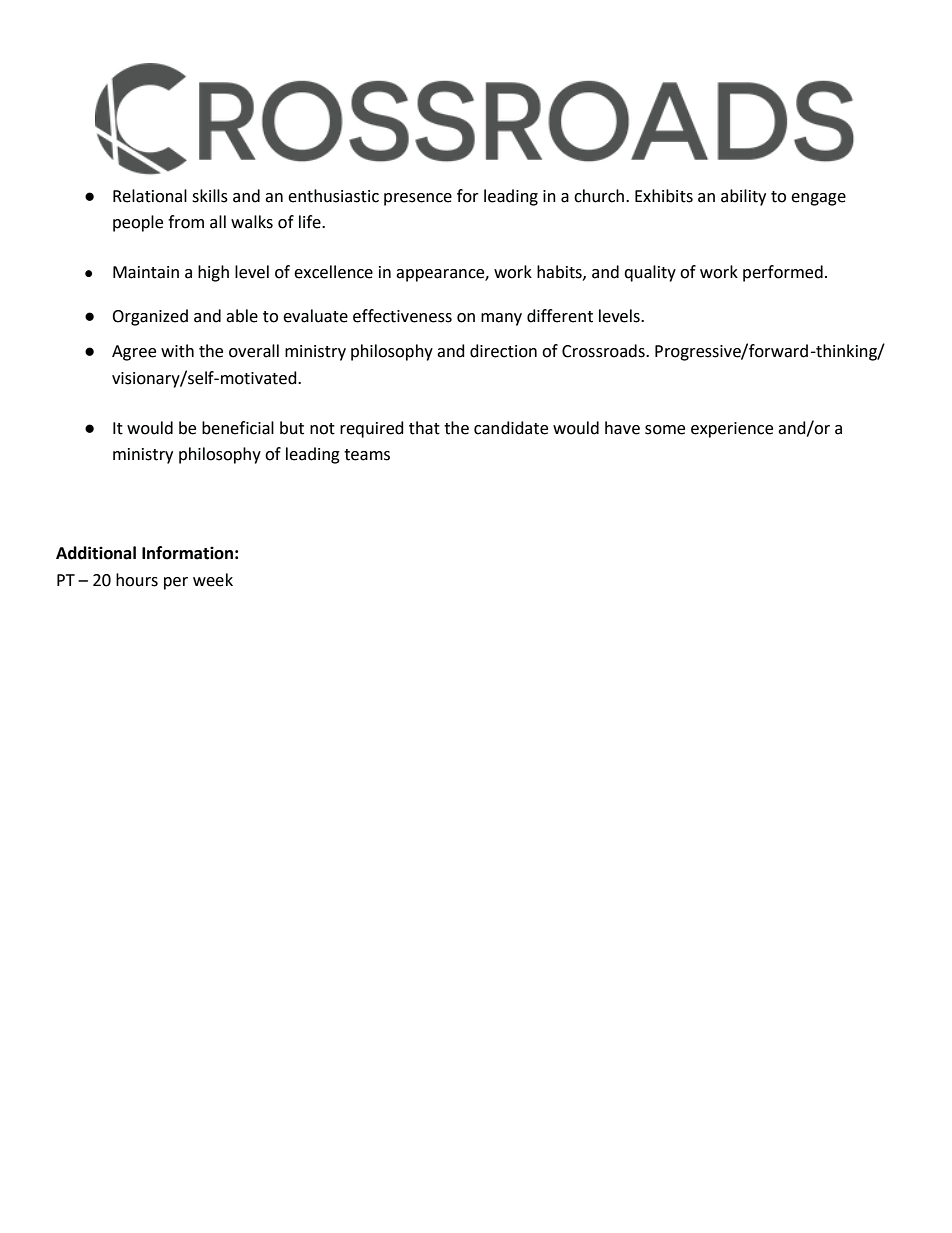 The width and height of the screenshot is (952, 1233). Describe the element at coordinates (213, 580) in the screenshot. I see `week` at that location.
